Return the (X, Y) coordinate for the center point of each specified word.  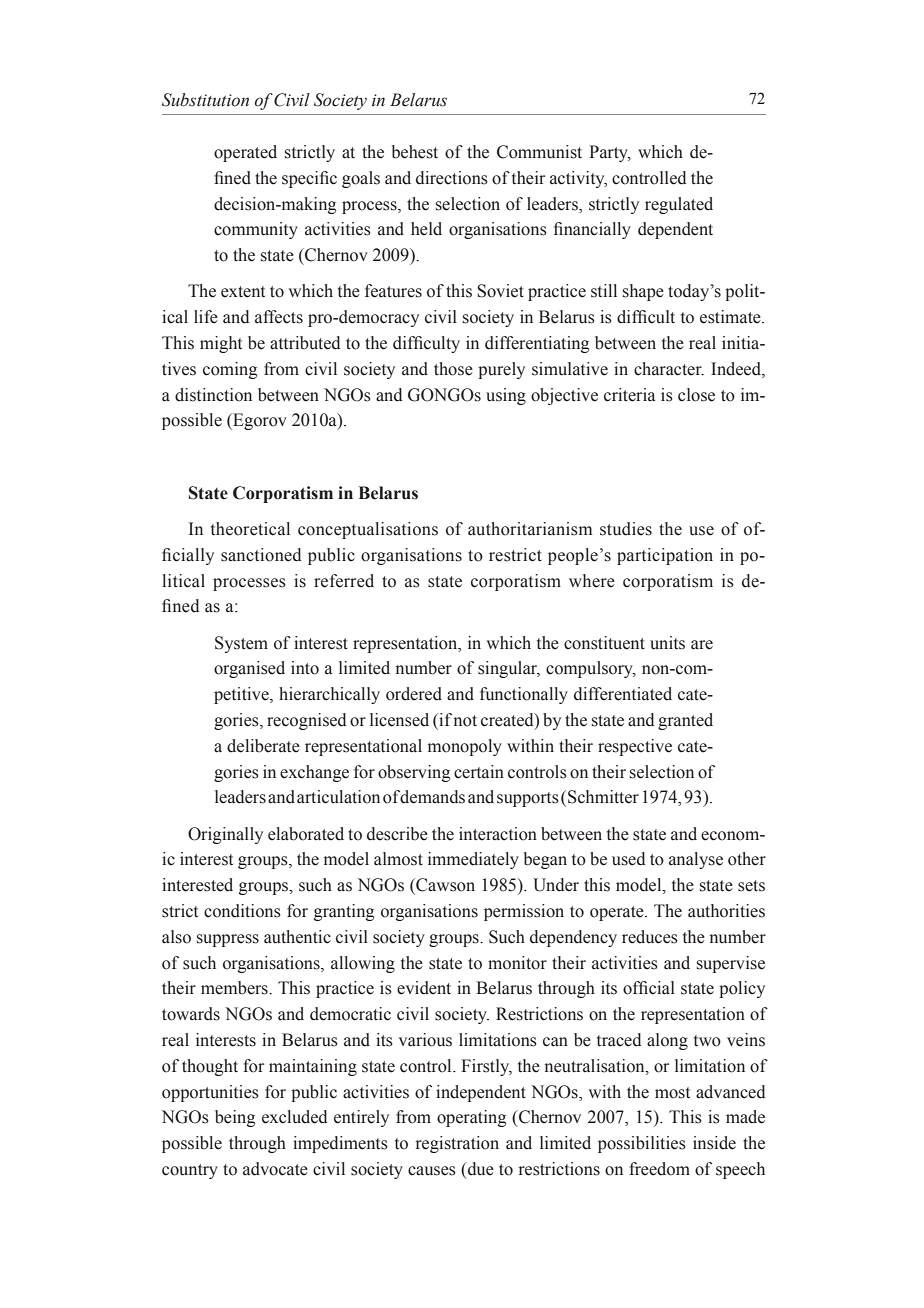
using (506, 396)
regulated (679, 205)
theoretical (250, 529)
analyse (696, 860)
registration (457, 1144)
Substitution (205, 100)
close (696, 395)
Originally (225, 835)
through (257, 1144)
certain (479, 772)
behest (415, 152)
